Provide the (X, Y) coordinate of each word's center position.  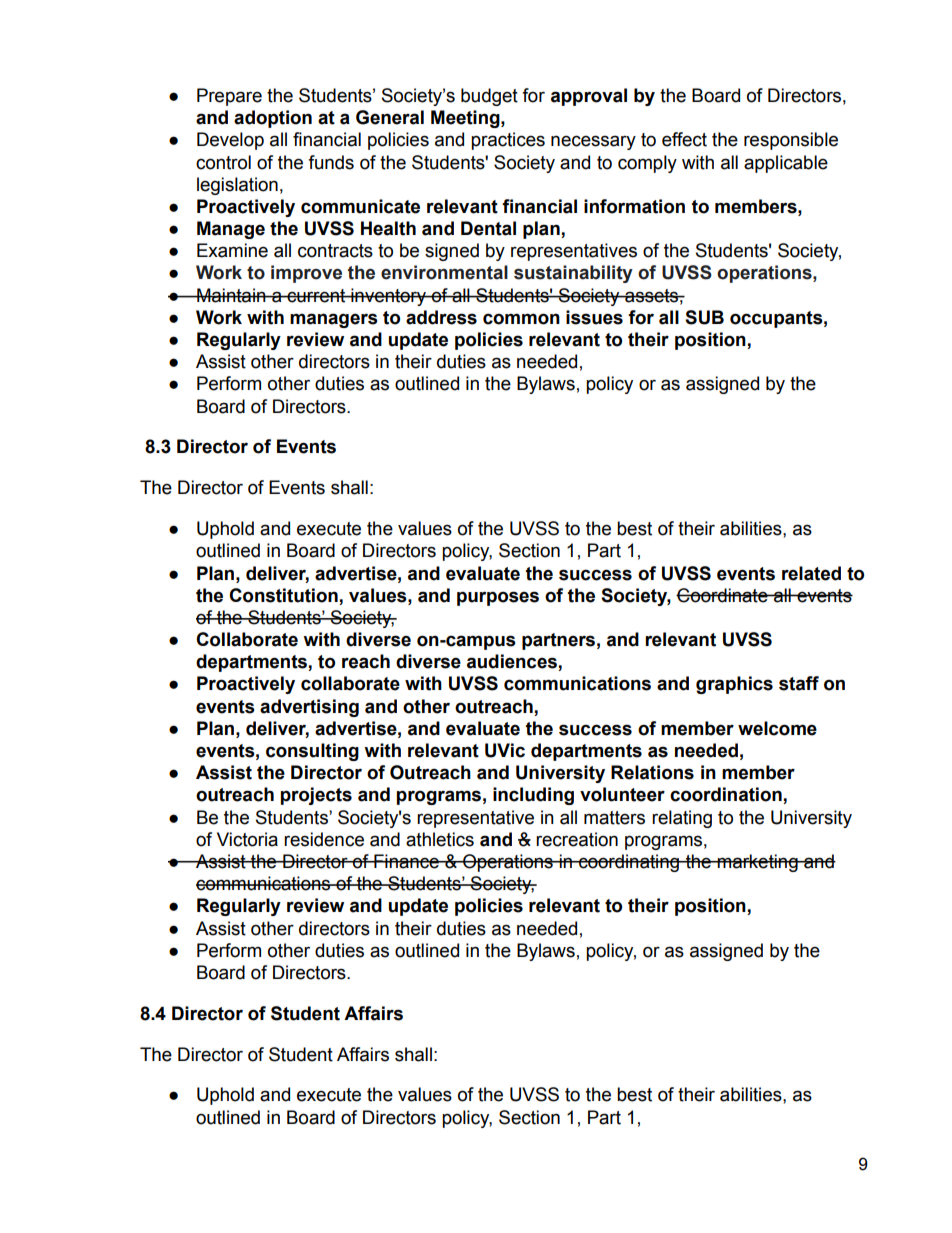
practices (508, 141)
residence (324, 839)
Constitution (283, 595)
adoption (273, 119)
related (811, 573)
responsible (791, 141)
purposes (498, 598)
